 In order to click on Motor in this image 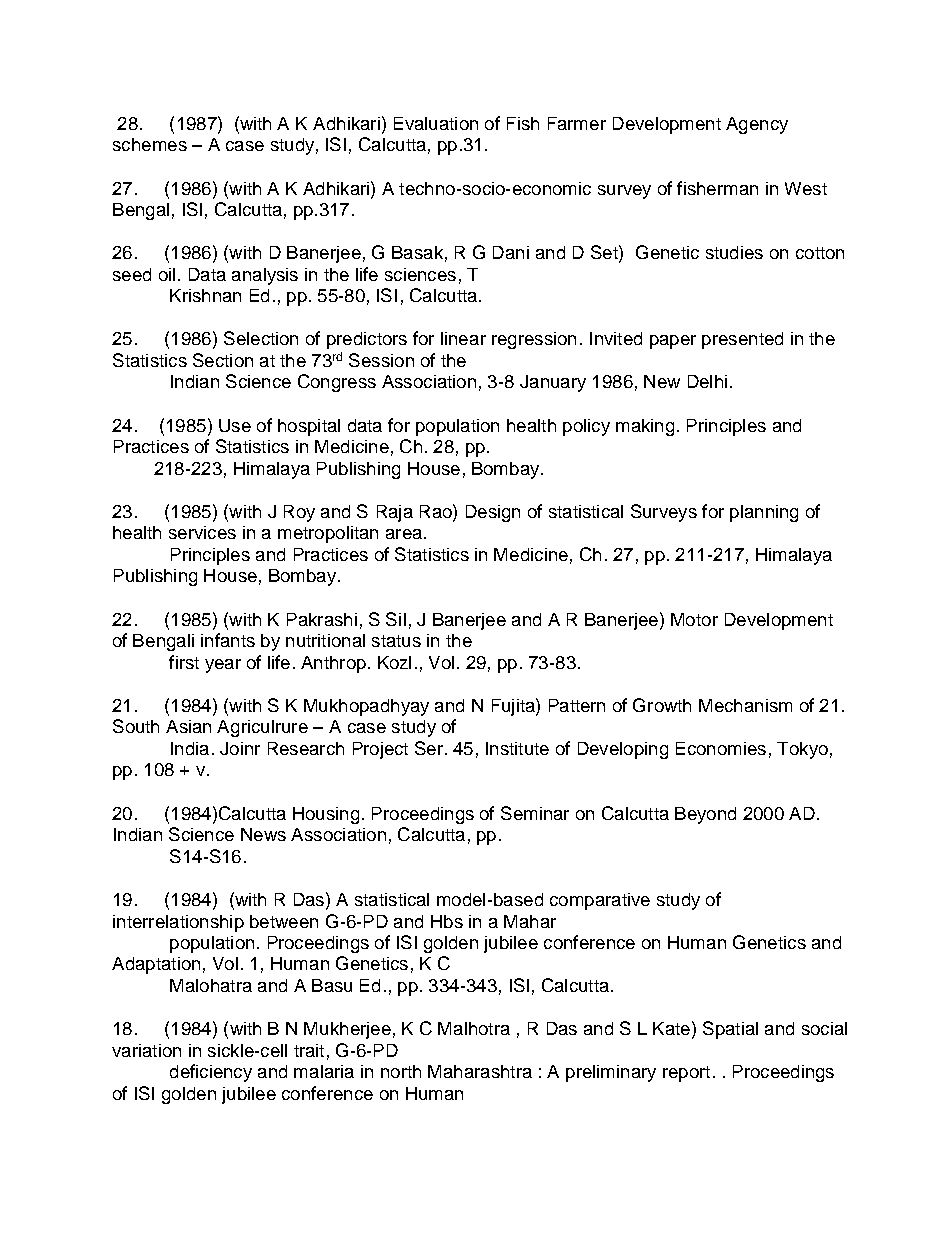, I will do `click(694, 619)`.
